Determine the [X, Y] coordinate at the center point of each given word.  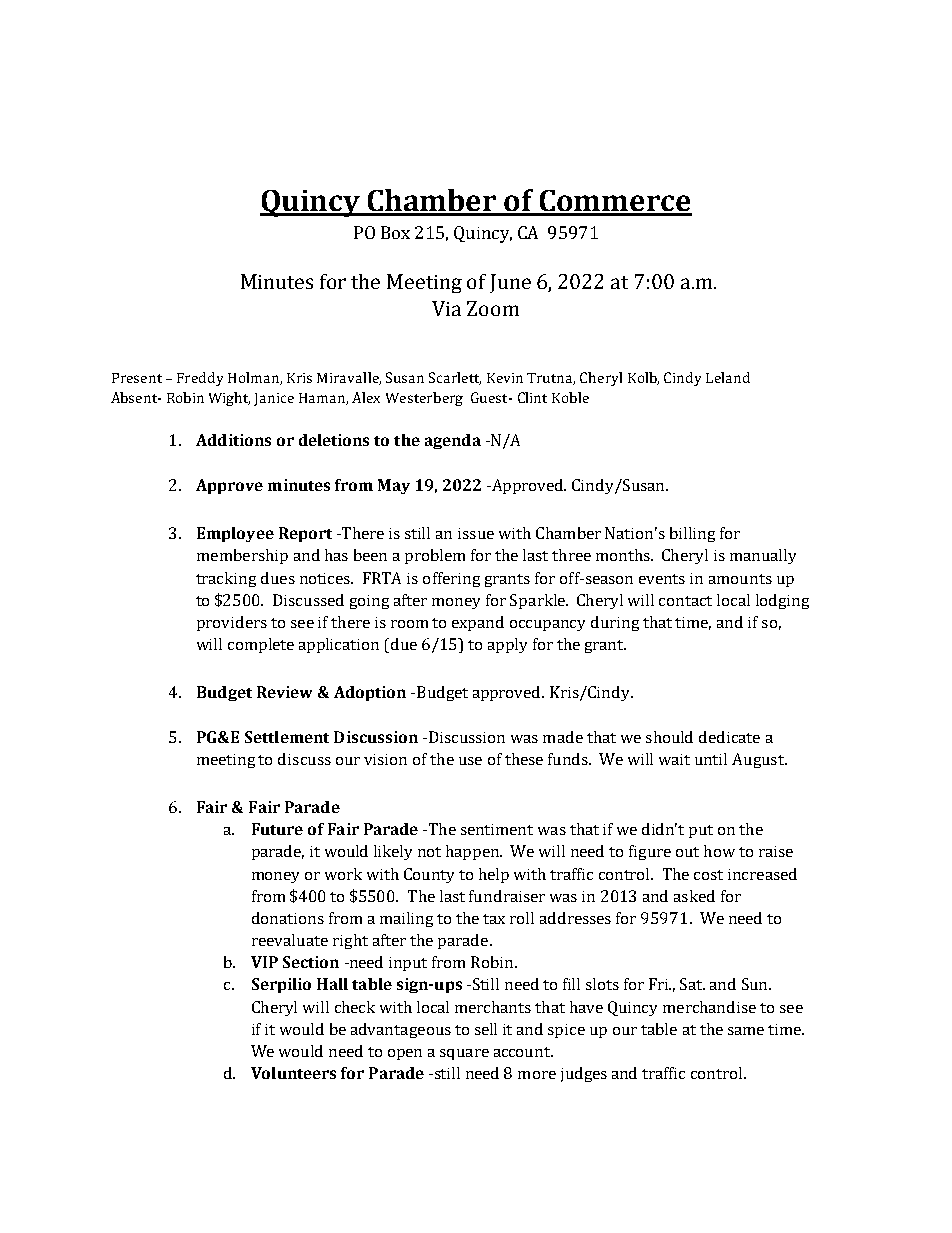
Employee [235, 534]
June [510, 283]
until [711, 759]
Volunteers [293, 1073]
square [464, 1054]
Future [277, 829]
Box [395, 232]
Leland [728, 377]
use [470, 761]
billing [692, 534]
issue [476, 533]
